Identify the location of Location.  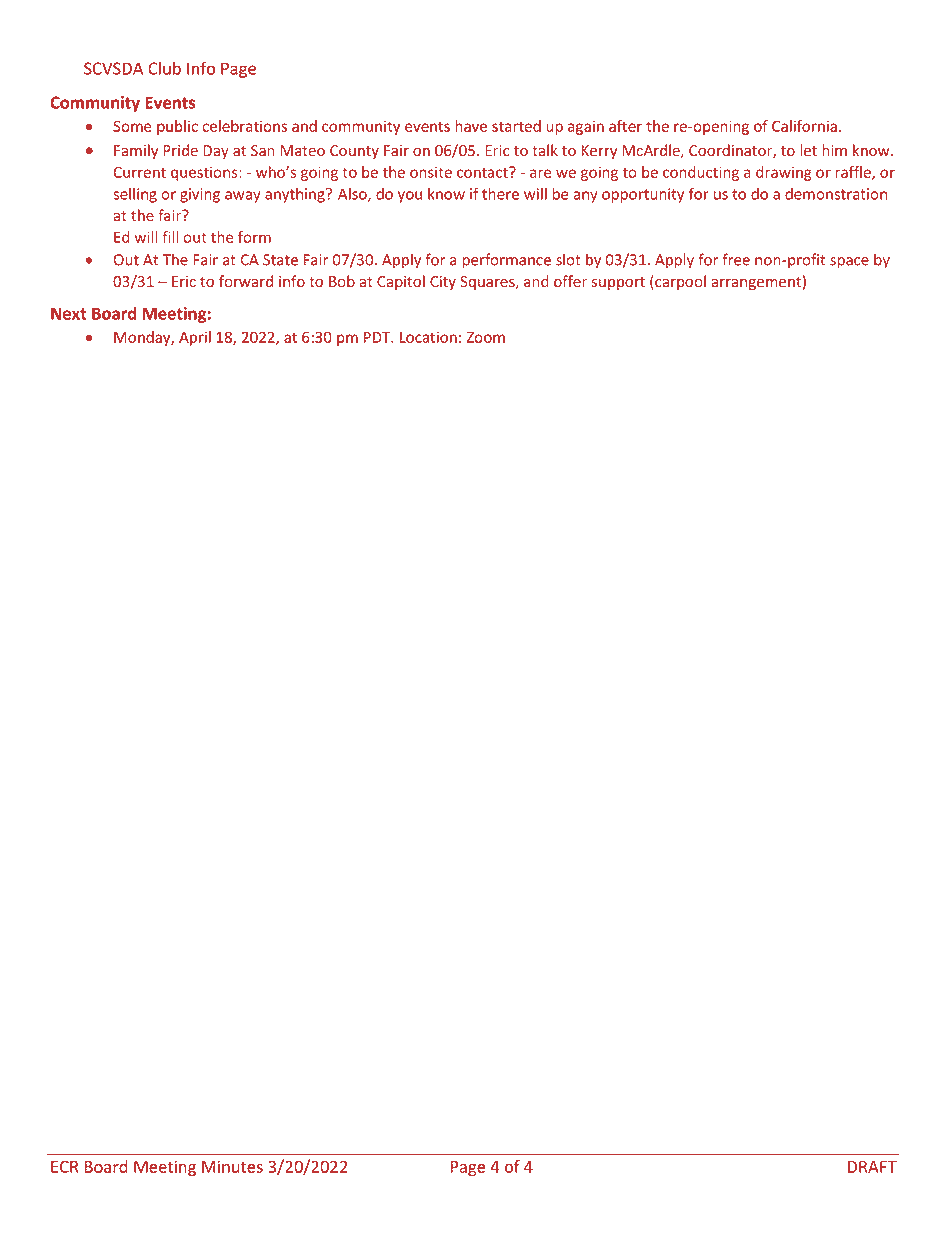
(428, 337).
